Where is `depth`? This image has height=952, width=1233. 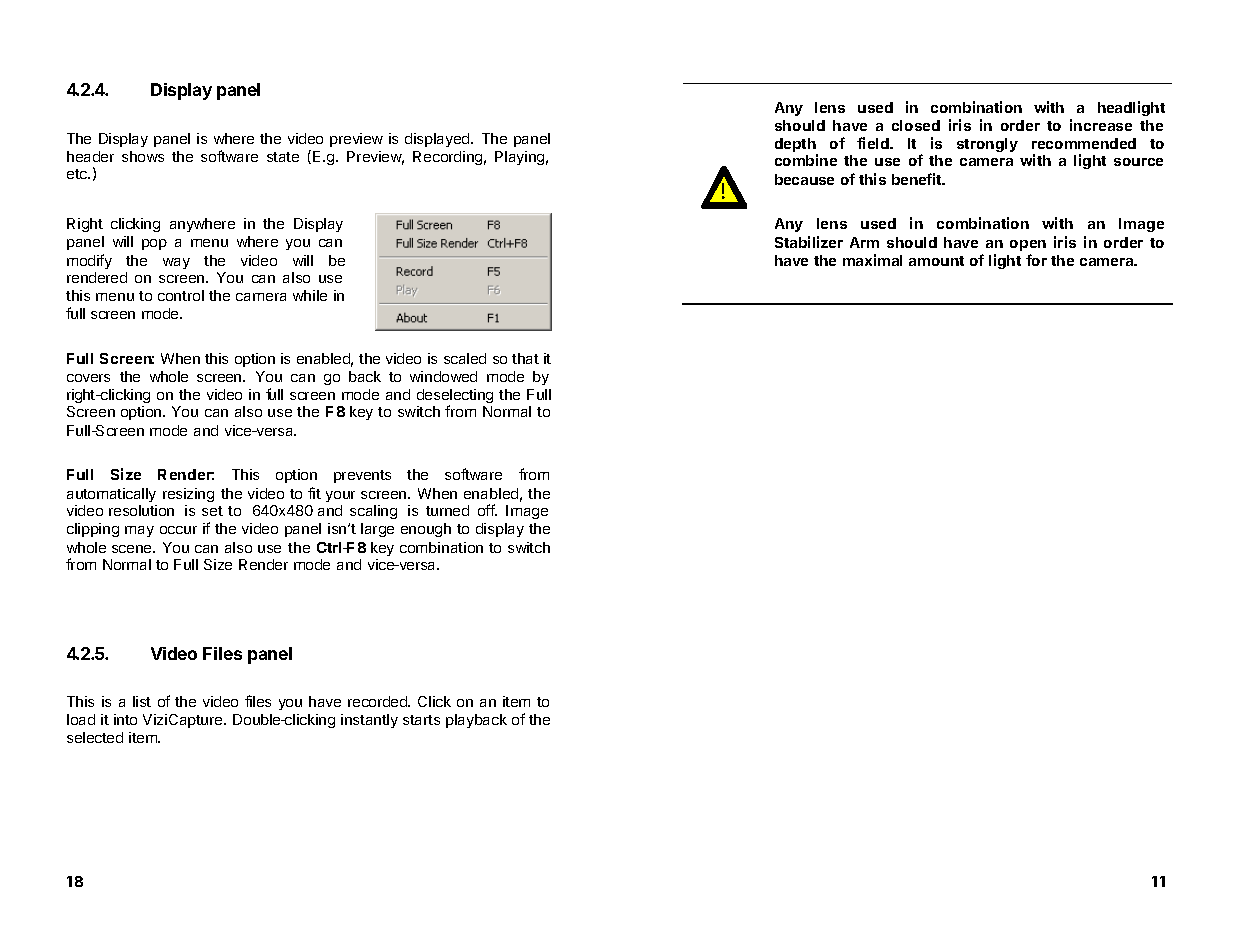 depth is located at coordinates (796, 146).
